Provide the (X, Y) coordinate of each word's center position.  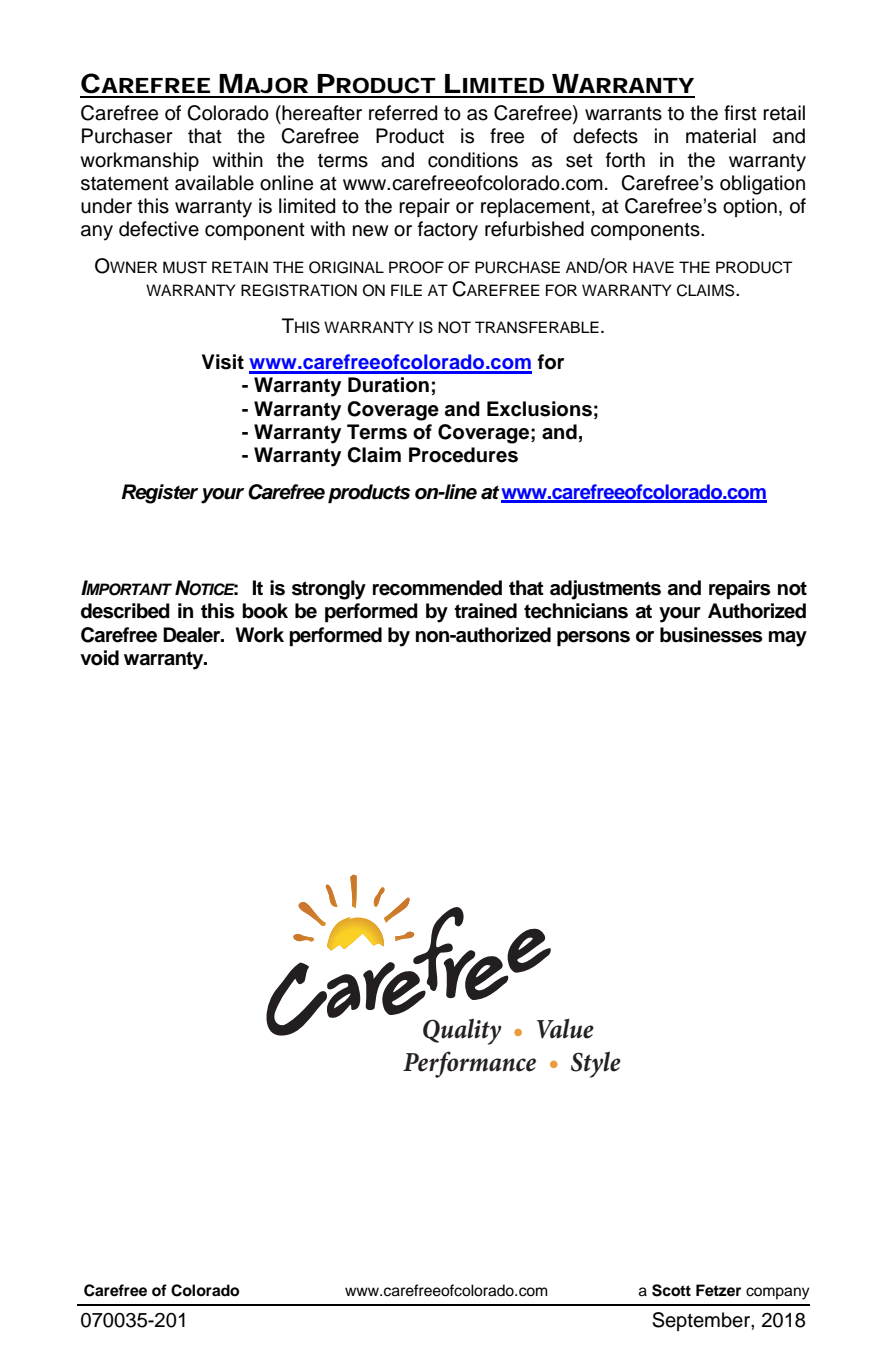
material (721, 136)
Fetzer (718, 1290)
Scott (671, 1290)
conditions (473, 160)
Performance (469, 1064)
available (214, 183)
